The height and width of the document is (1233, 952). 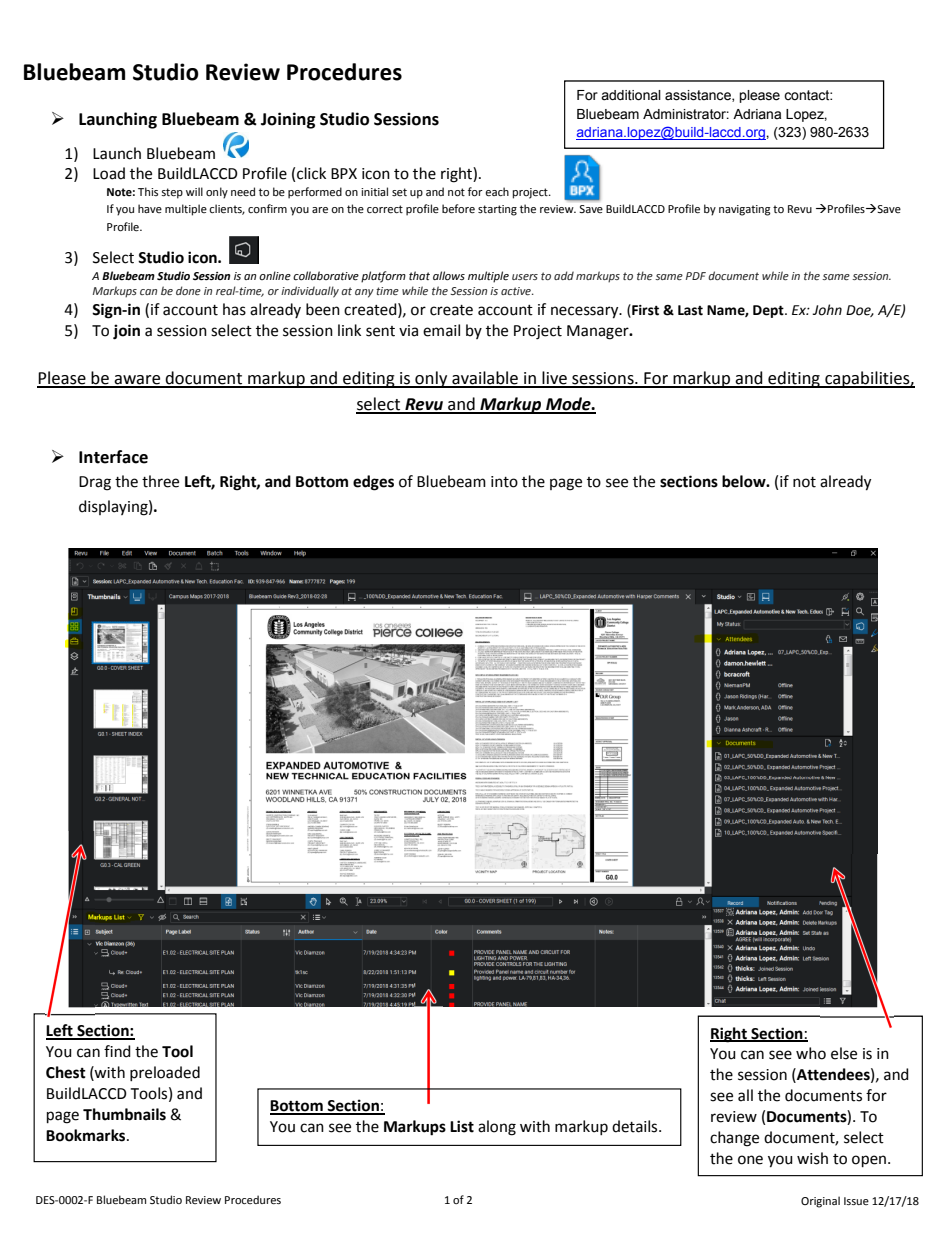 I want to click on find, so click(x=117, y=1051).
